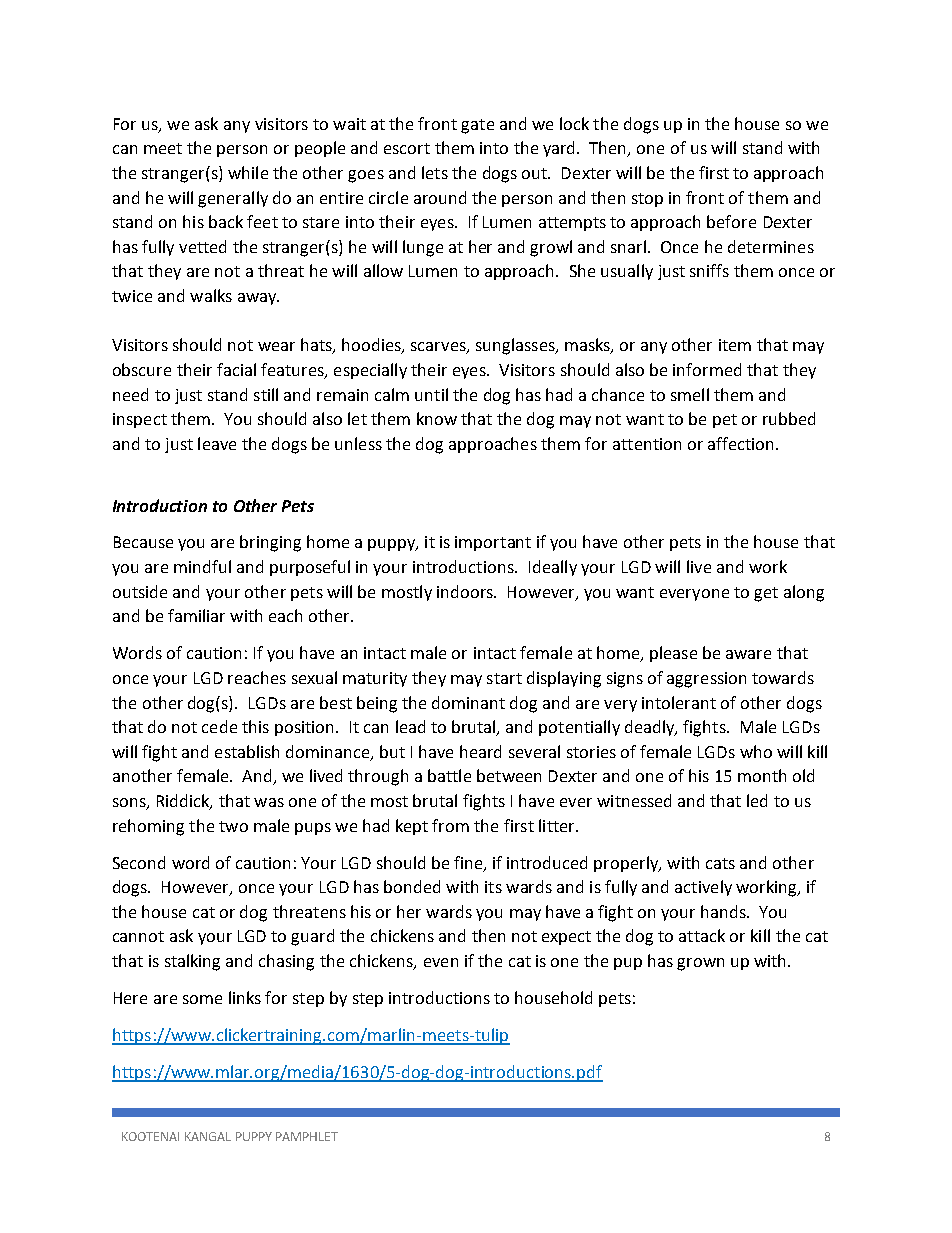  I want to click on two, so click(233, 826).
